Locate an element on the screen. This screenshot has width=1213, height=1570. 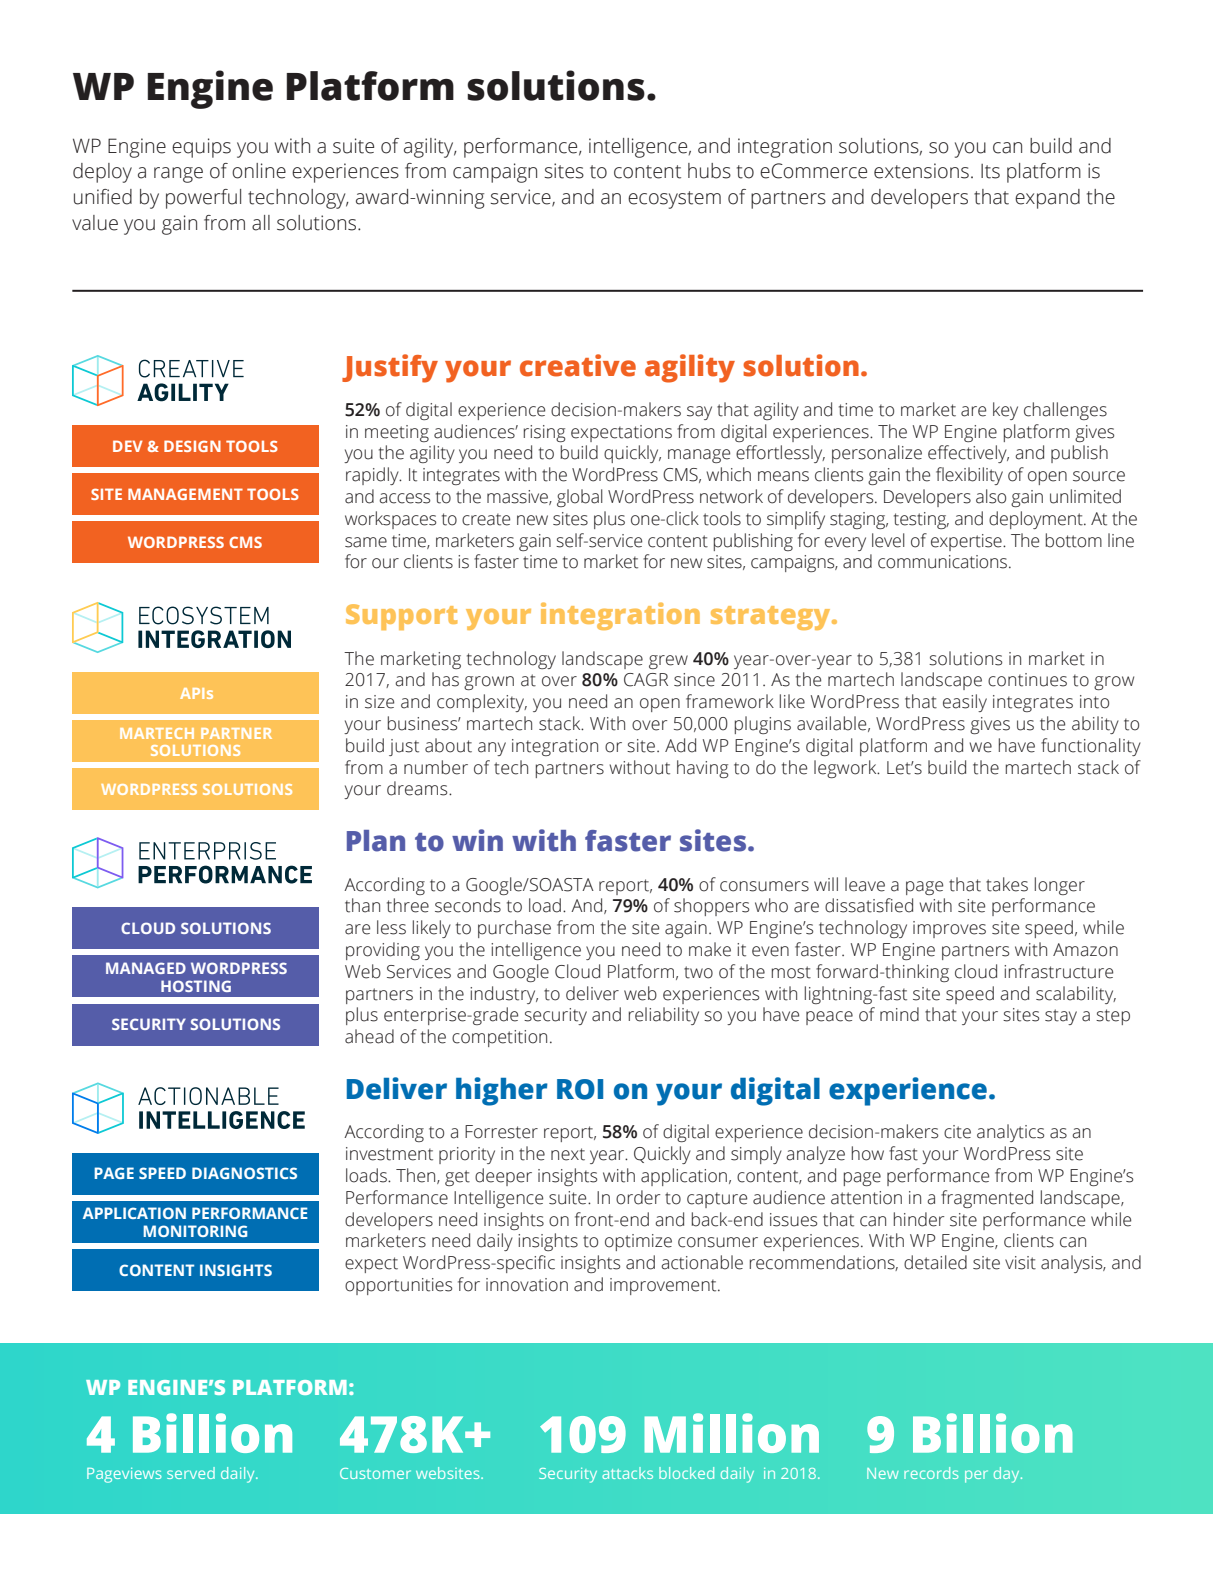
attacks is located at coordinates (627, 1473).
